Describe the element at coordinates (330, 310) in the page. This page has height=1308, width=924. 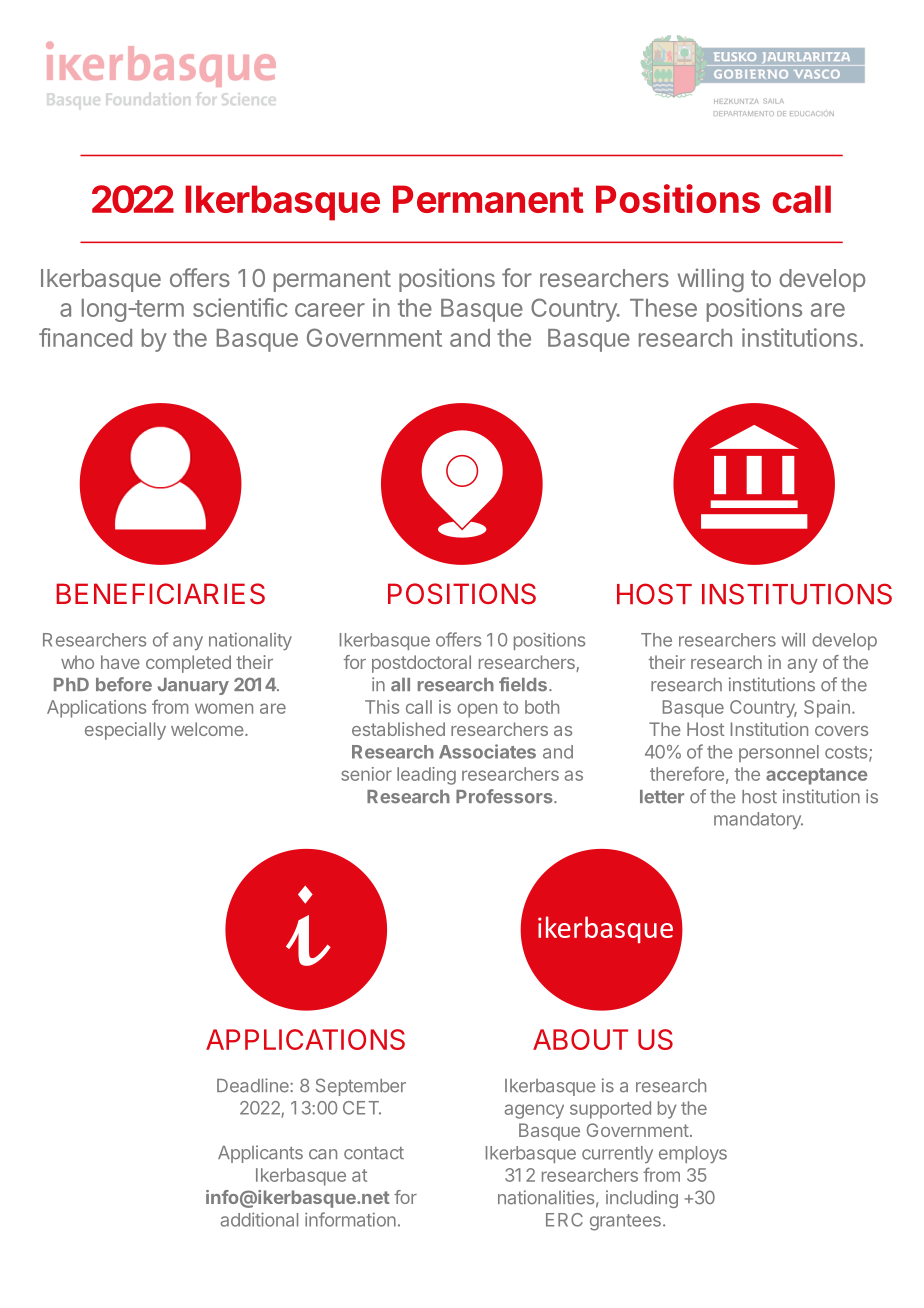
I see `career` at that location.
